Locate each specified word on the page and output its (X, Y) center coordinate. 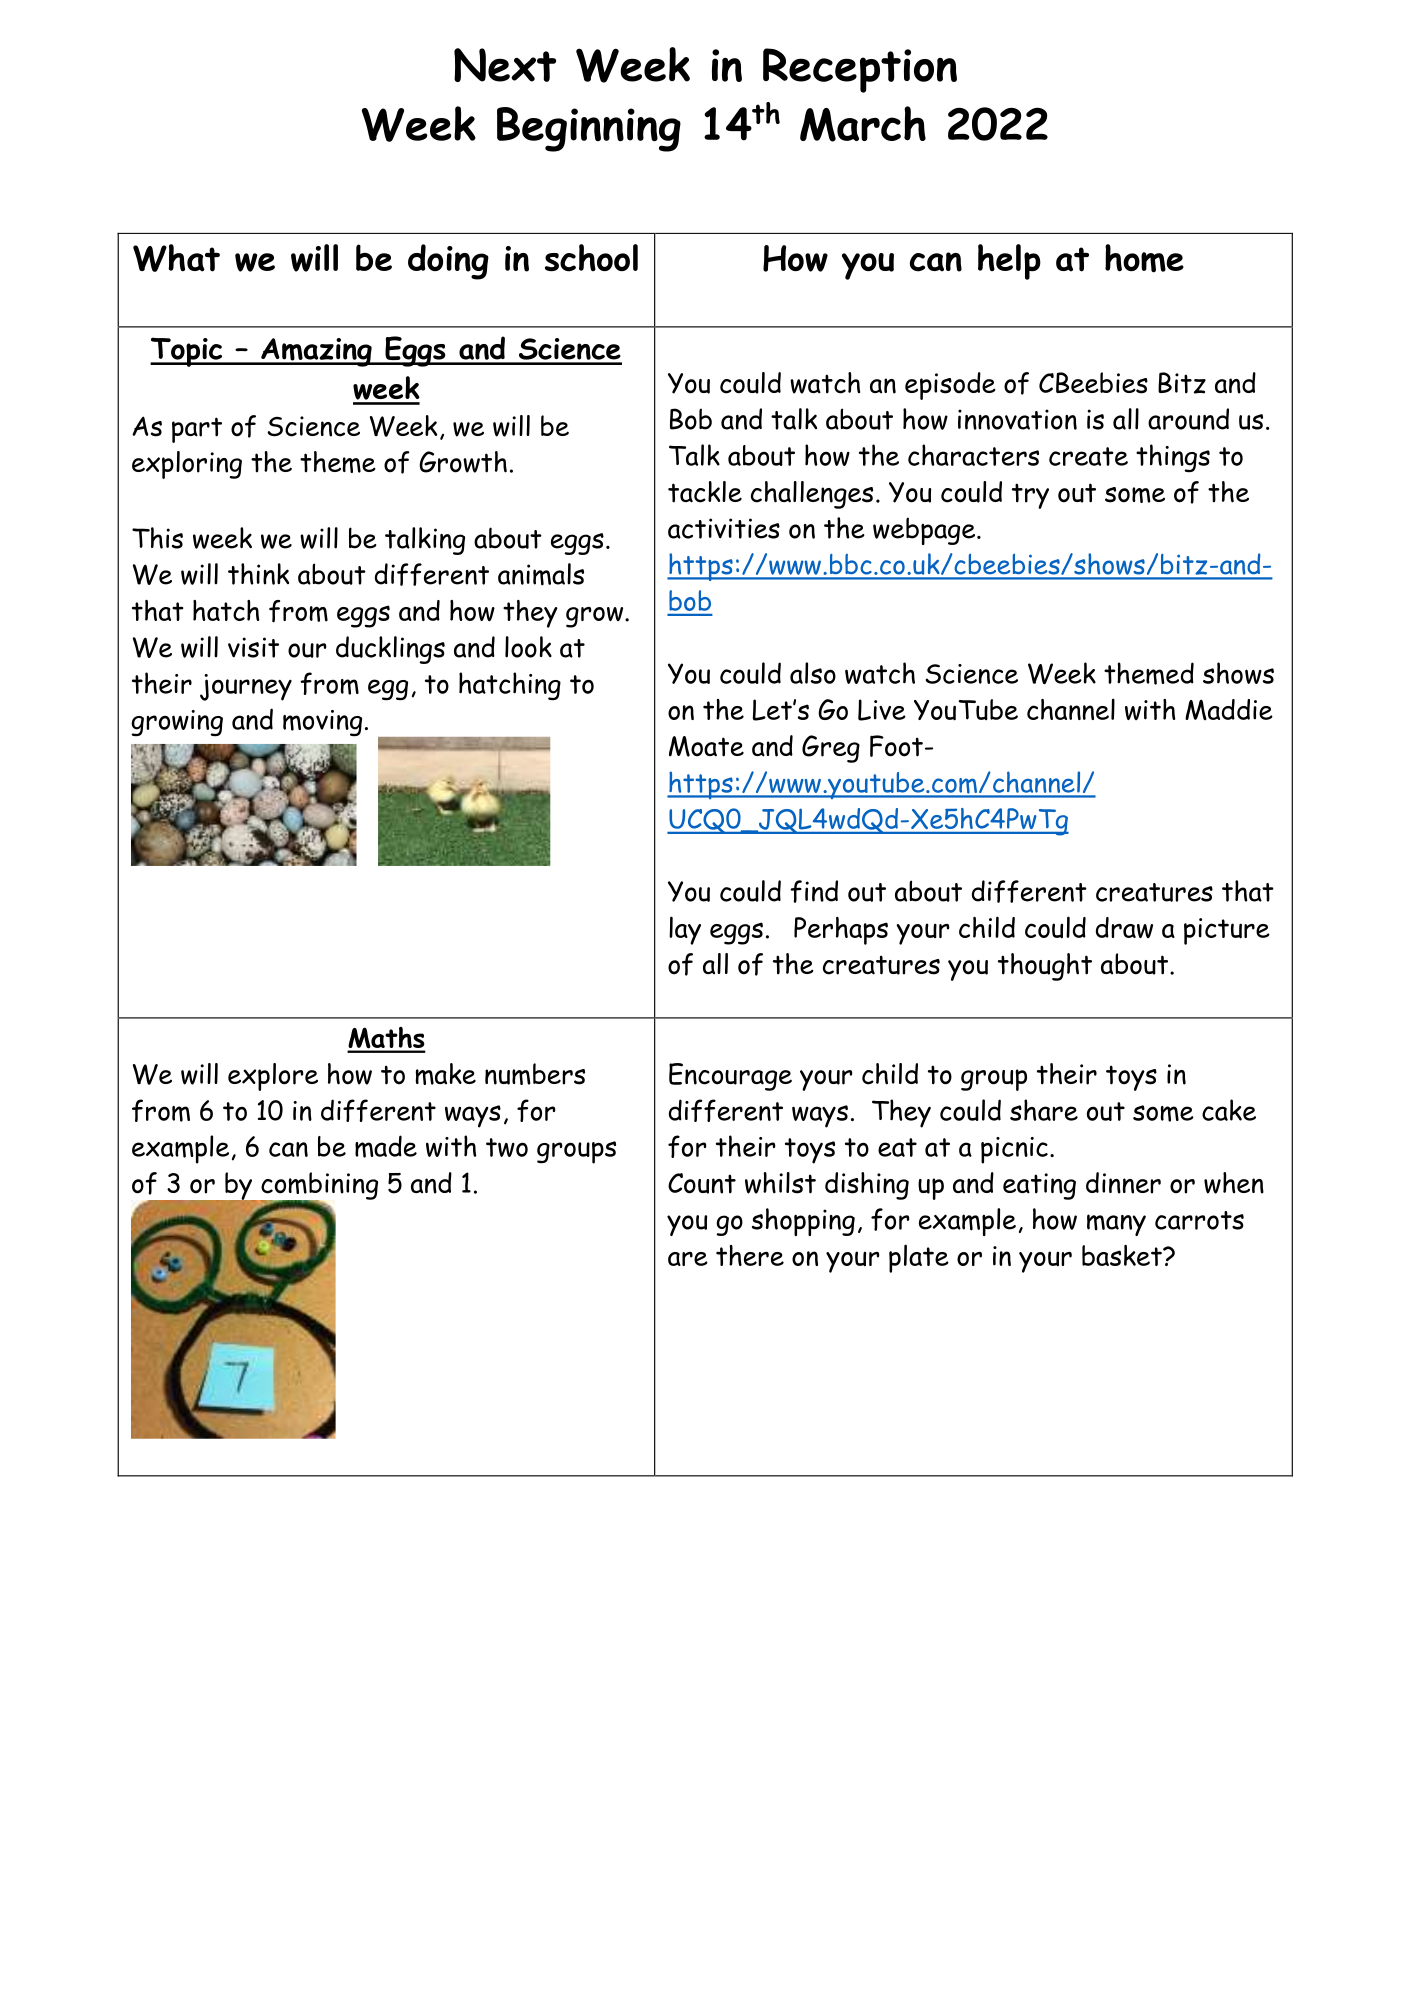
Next (505, 65)
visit (253, 647)
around (1188, 419)
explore (273, 1077)
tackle (705, 492)
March (863, 124)
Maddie (1229, 709)
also (813, 673)
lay (685, 930)
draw (1124, 927)
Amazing (316, 352)
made (386, 1146)
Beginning (589, 129)
